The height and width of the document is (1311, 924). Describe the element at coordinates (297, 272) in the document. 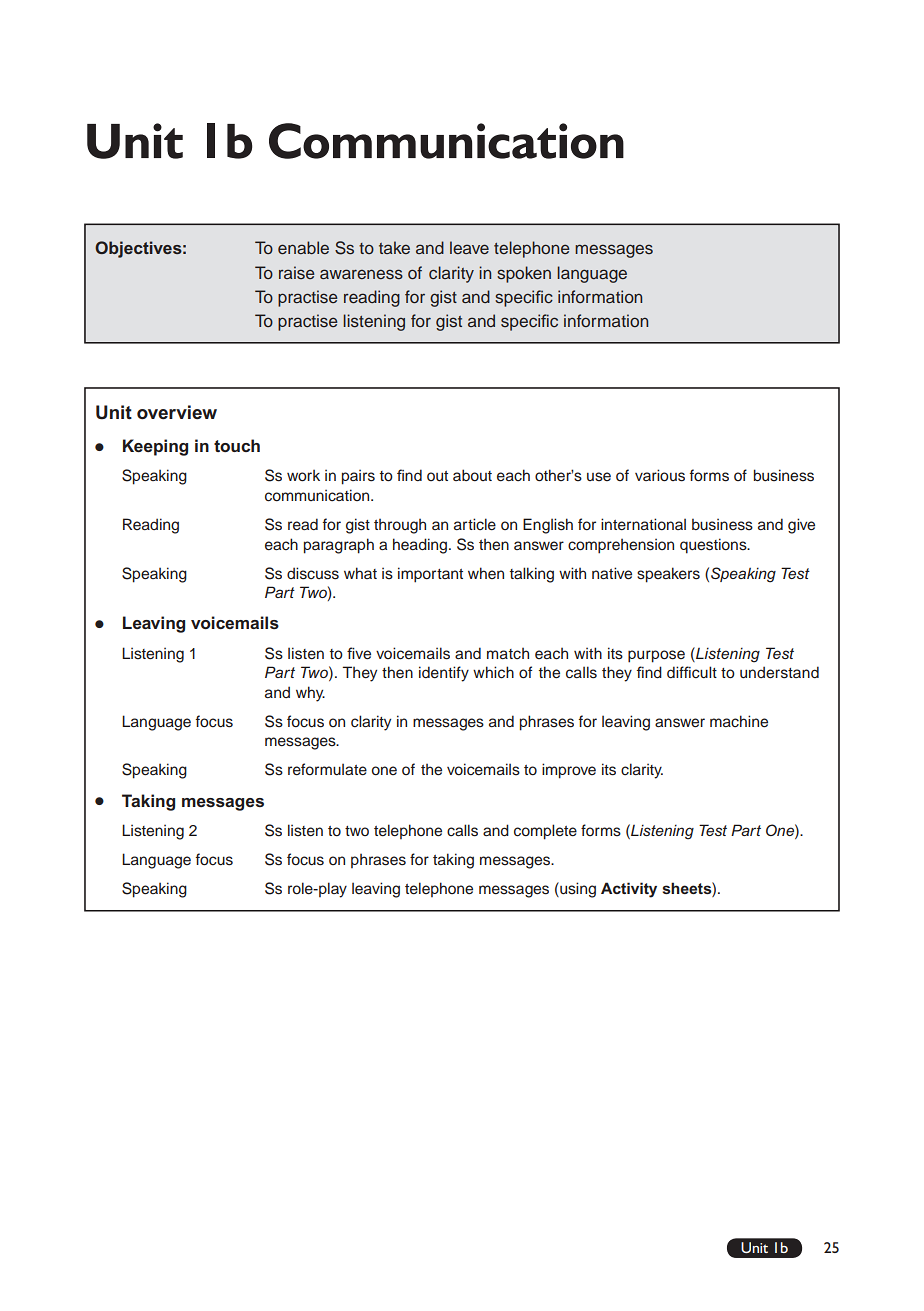

I see `raise` at that location.
